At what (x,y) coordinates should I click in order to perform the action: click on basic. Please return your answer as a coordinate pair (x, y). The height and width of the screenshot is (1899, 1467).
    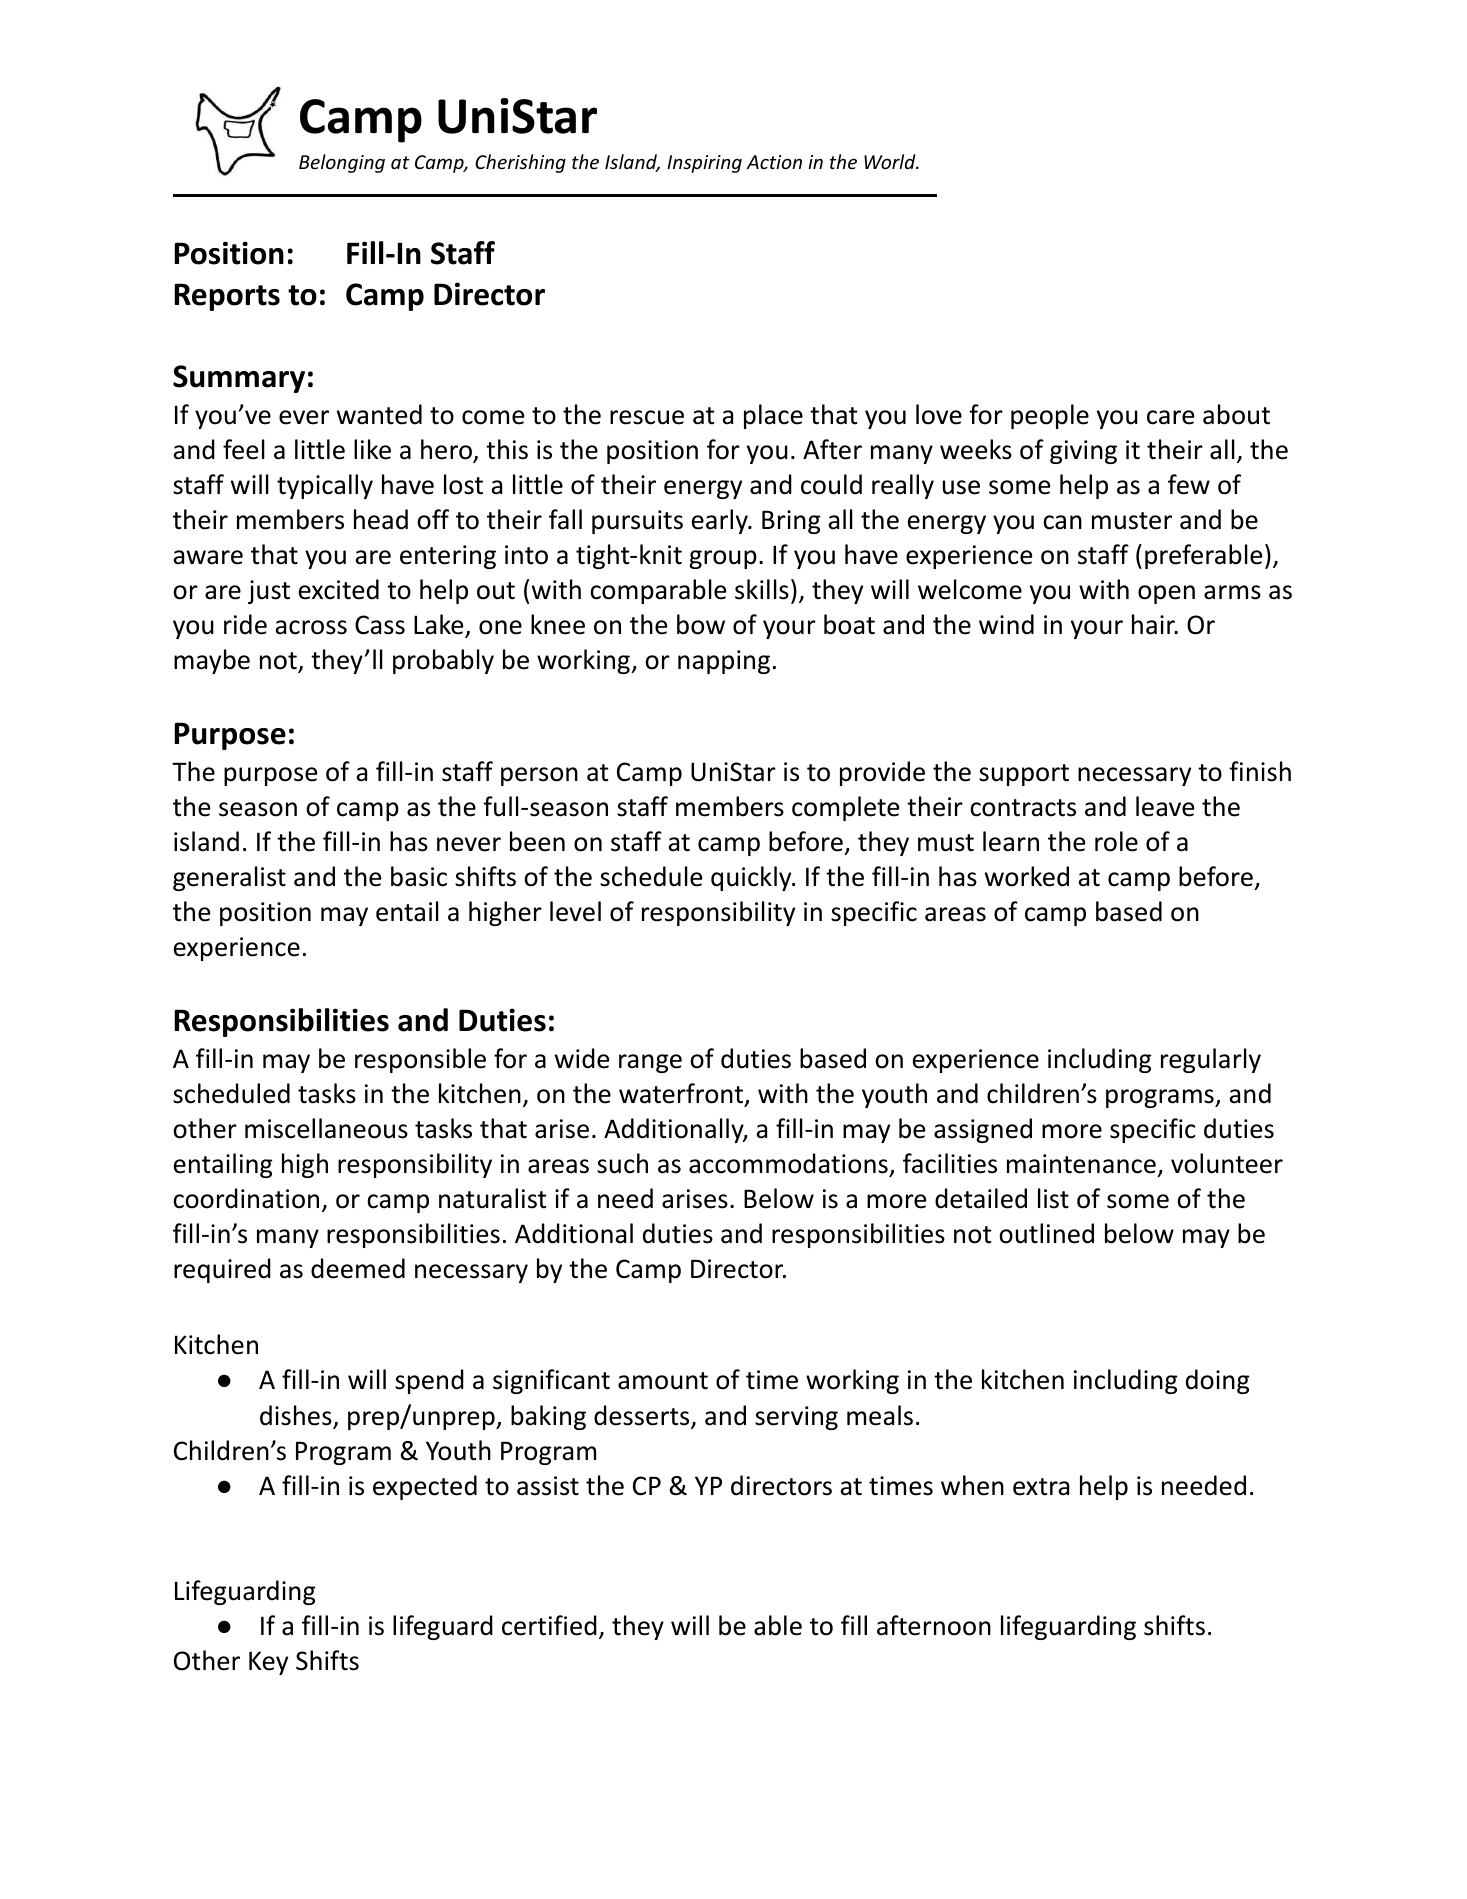
    Looking at the image, I should click on (419, 876).
